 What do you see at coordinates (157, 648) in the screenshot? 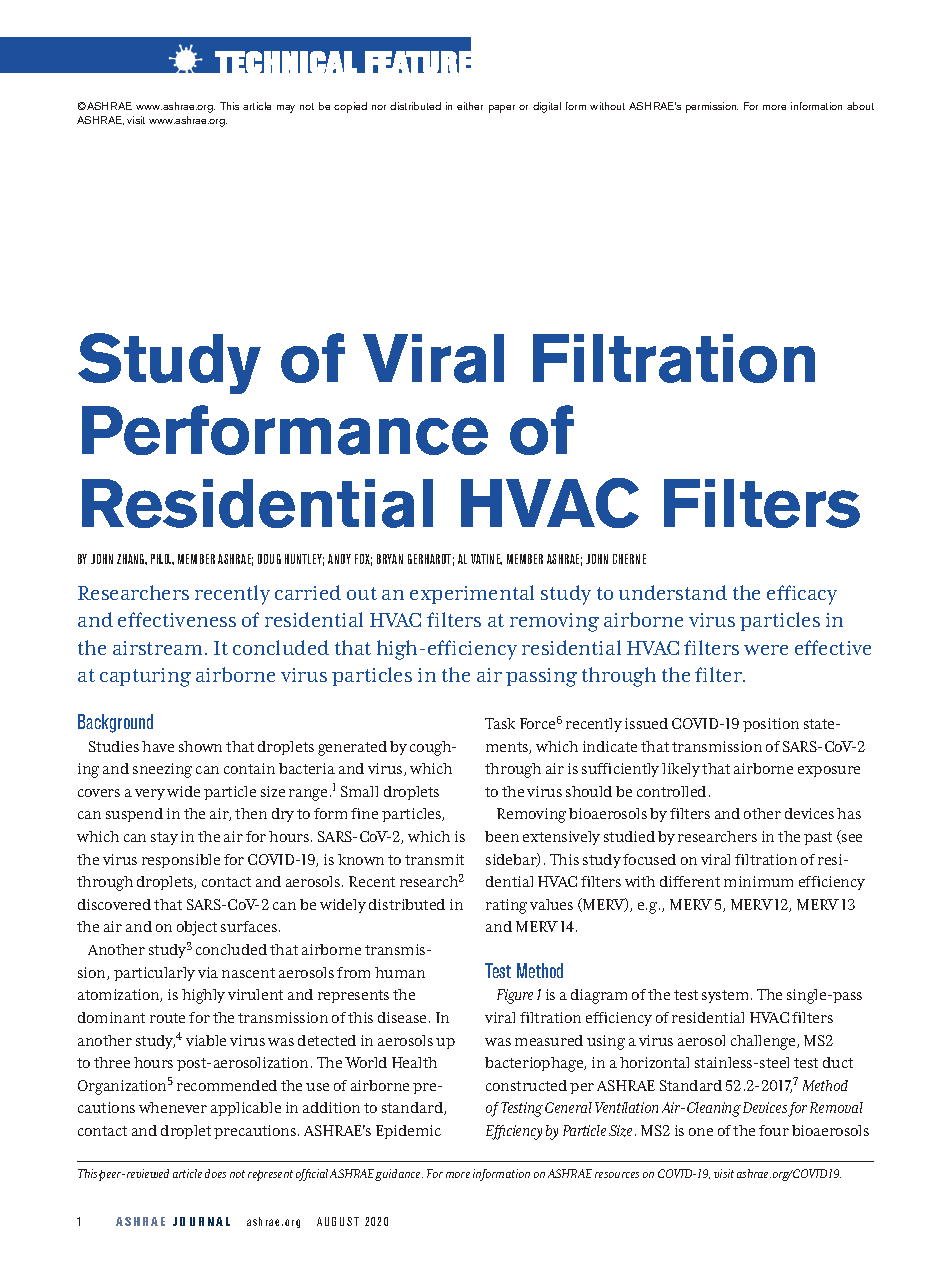
I see `airstream` at bounding box center [157, 648].
